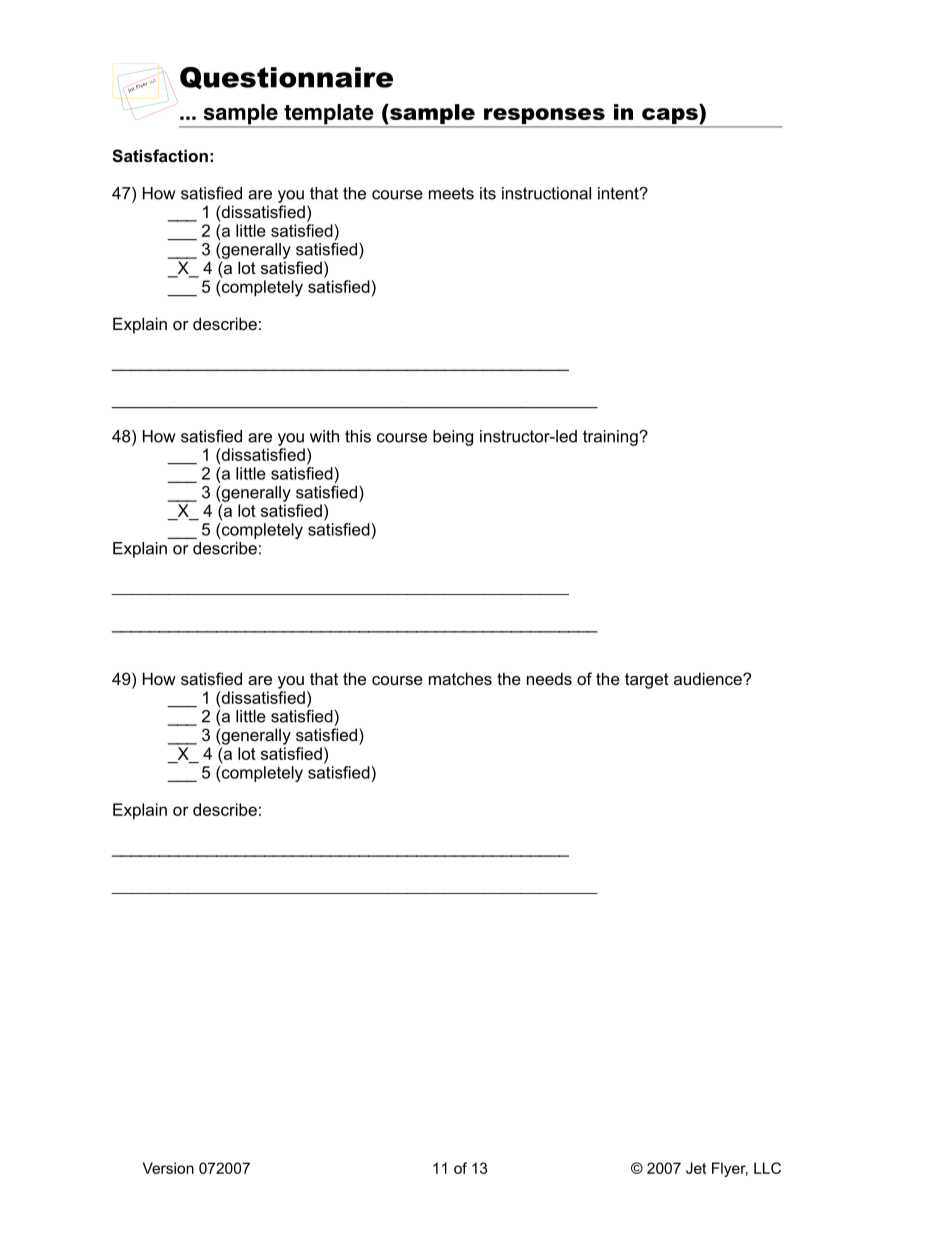 This screenshot has width=952, height=1233. Describe the element at coordinates (696, 1168) in the screenshot. I see `Jet` at that location.
